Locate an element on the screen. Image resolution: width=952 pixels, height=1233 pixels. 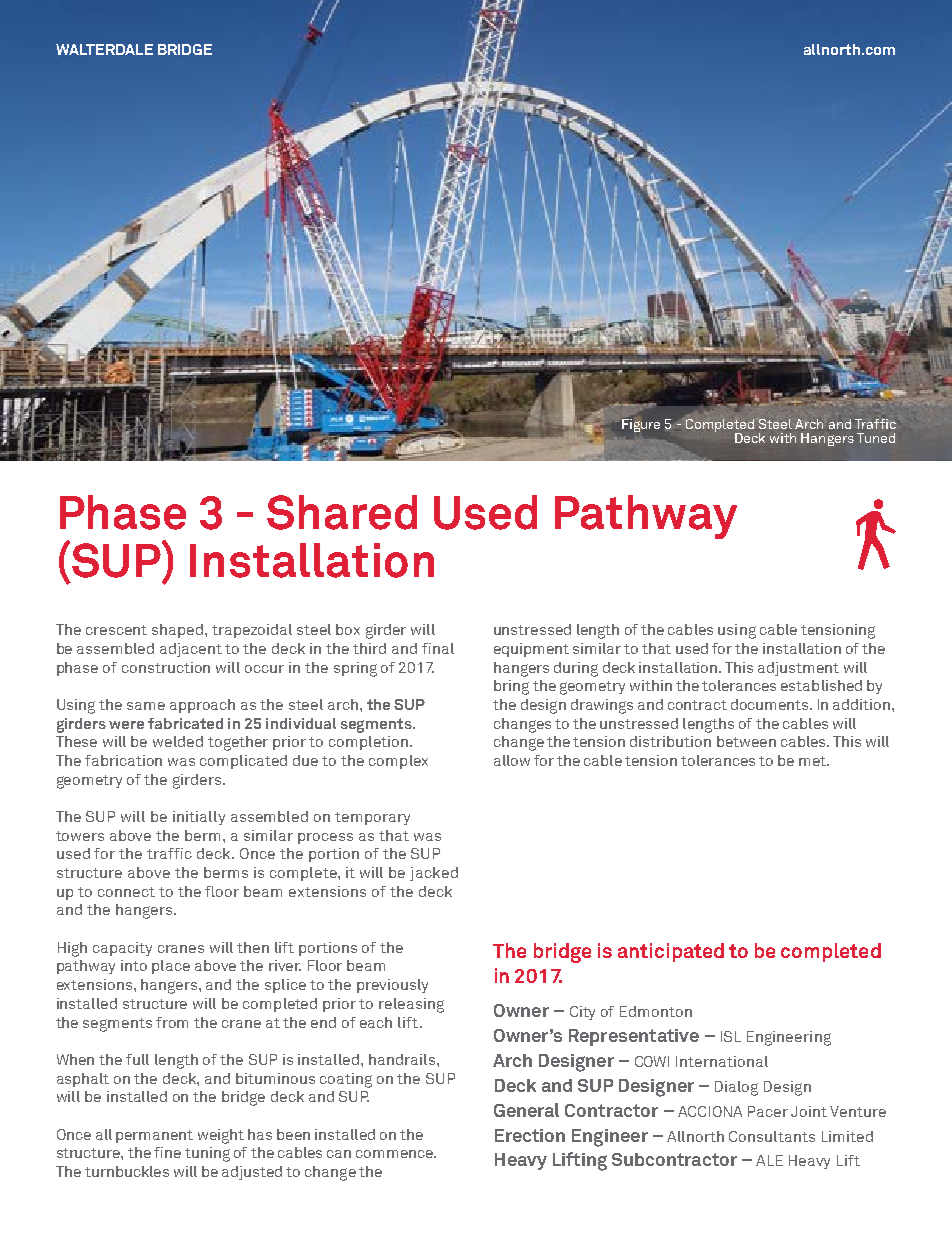
allow is located at coordinates (512, 760).
